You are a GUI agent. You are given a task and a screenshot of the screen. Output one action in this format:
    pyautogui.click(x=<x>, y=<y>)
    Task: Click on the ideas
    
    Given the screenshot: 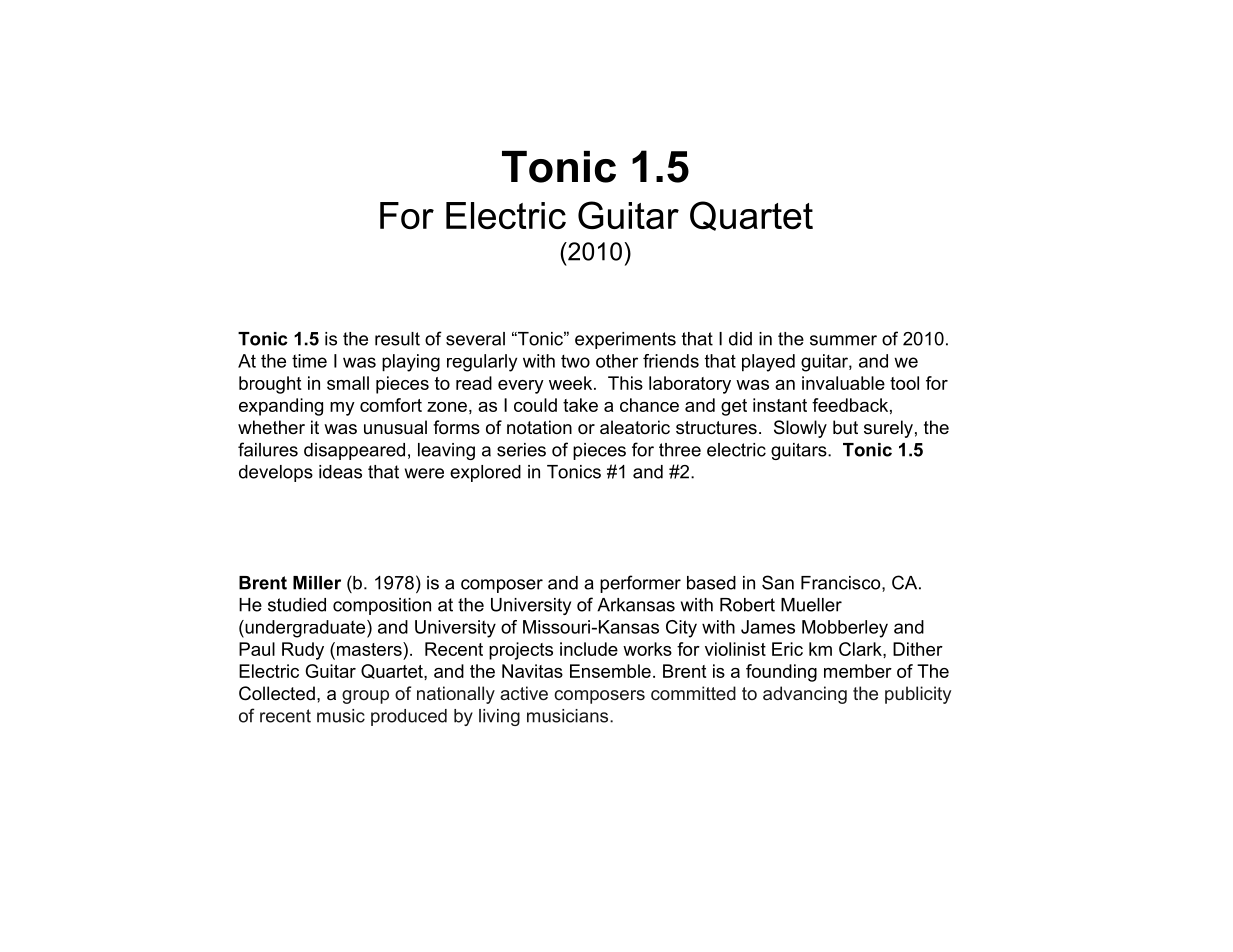 What is the action you would take?
    pyautogui.click(x=340, y=472)
